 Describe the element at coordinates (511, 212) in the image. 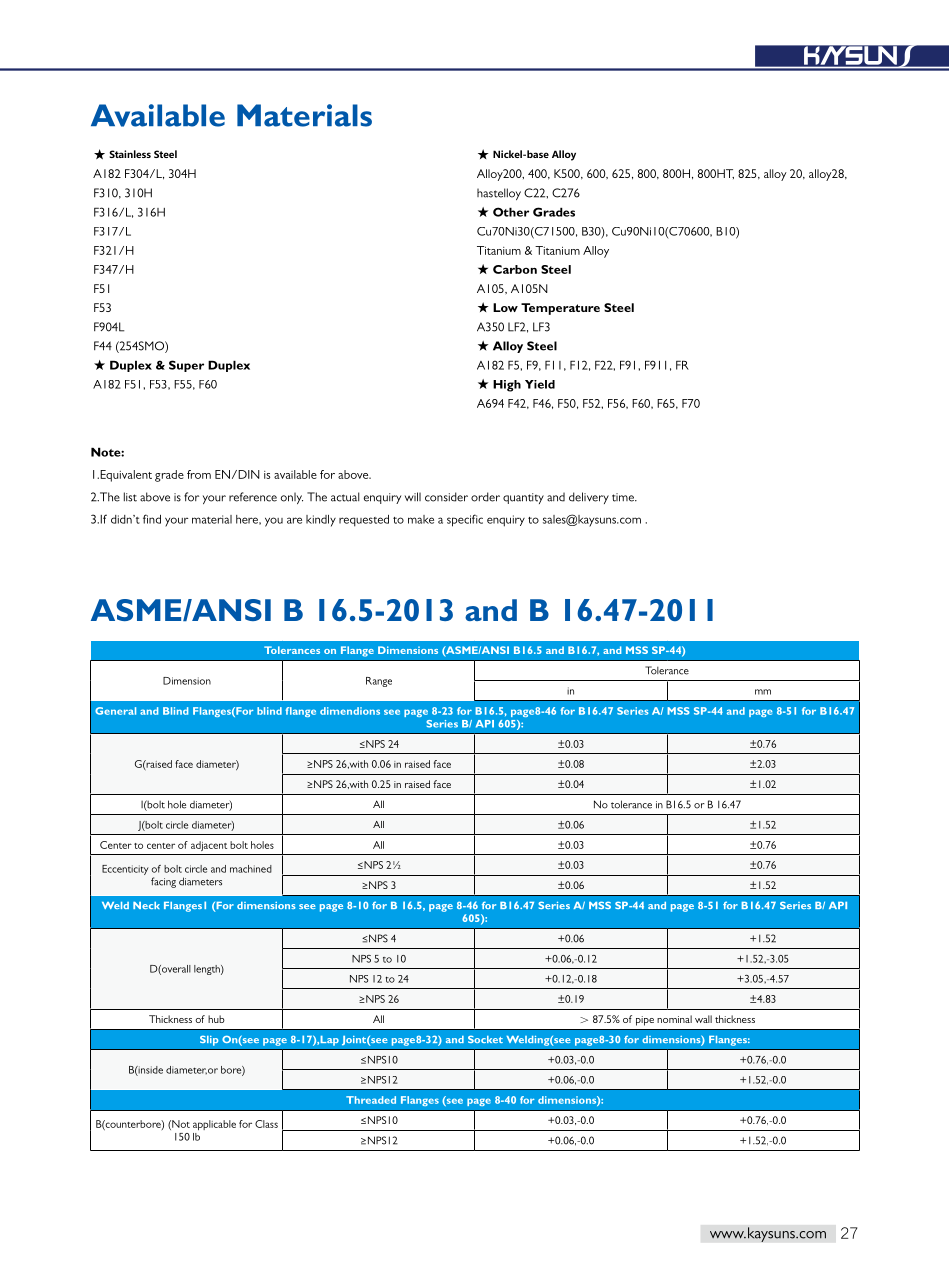

I see `Other` at that location.
